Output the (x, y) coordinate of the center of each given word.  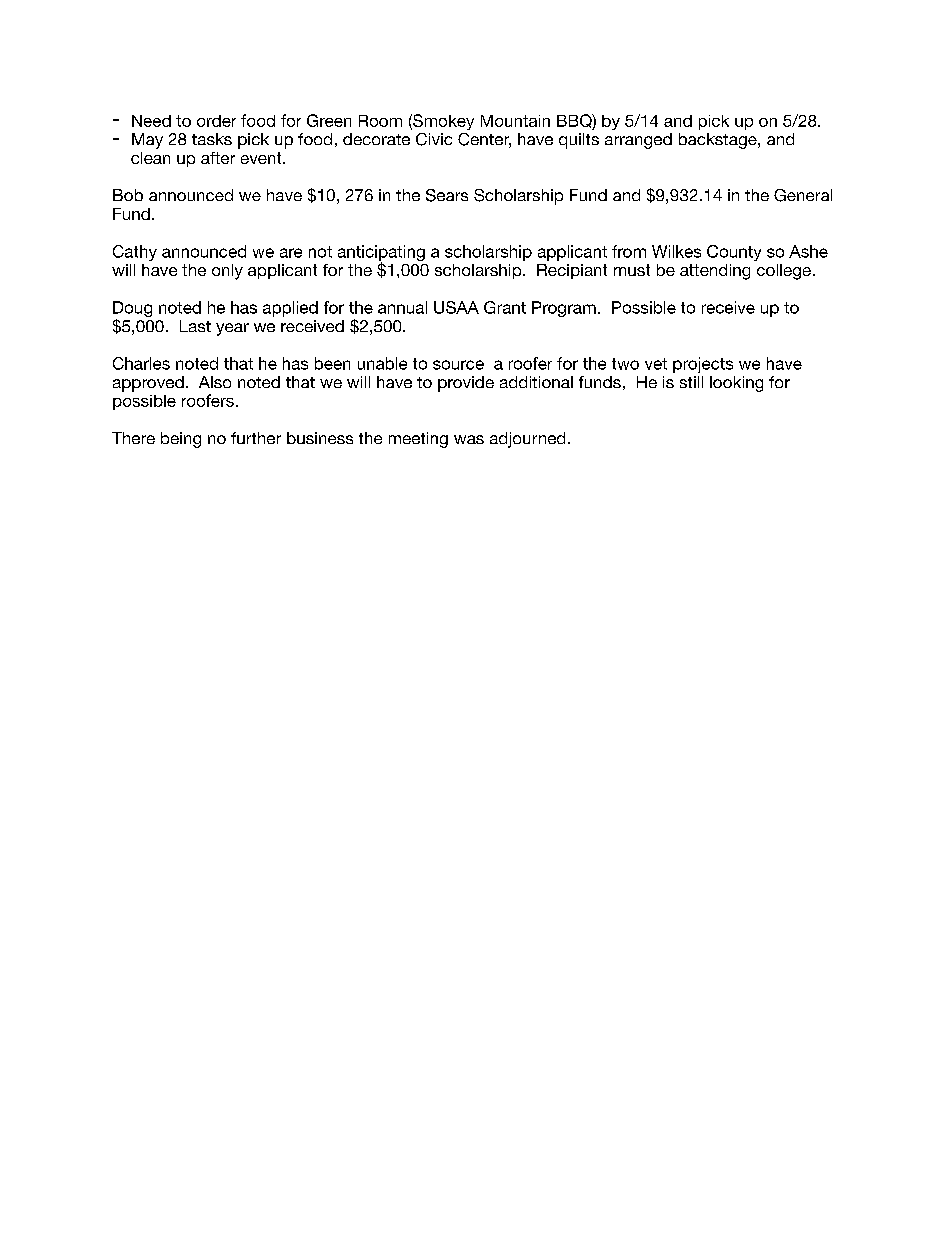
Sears (447, 195)
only (227, 272)
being (181, 440)
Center (484, 140)
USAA (456, 307)
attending (715, 272)
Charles (141, 363)
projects (703, 365)
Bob (128, 195)
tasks (212, 139)
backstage (719, 141)
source (458, 365)
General (803, 195)
